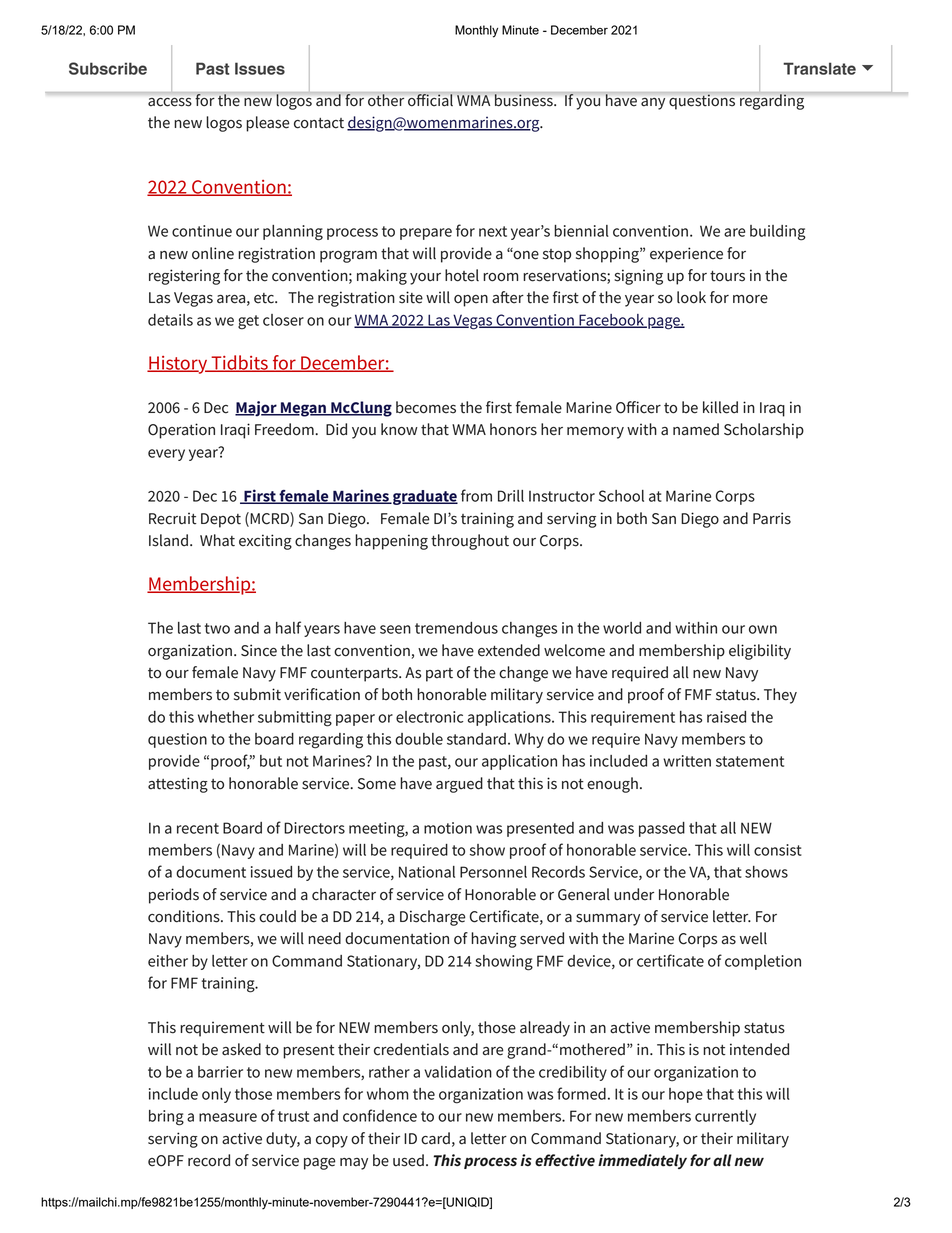 This screenshot has width=952, height=1233. Describe the element at coordinates (319, 123) in the screenshot. I see `contact` at that location.
